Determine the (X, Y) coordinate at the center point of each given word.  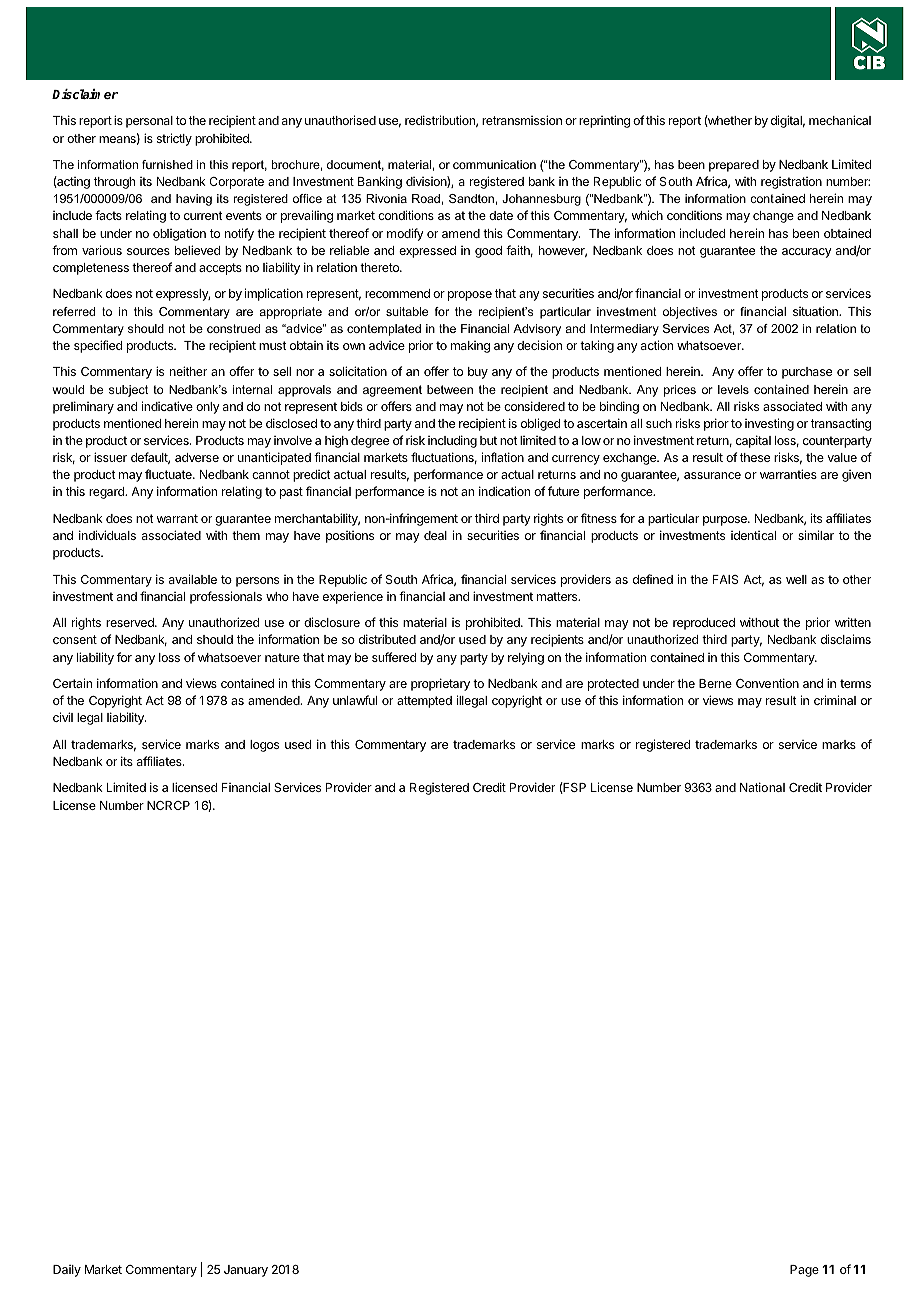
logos (264, 746)
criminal (835, 700)
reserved (131, 622)
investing (769, 424)
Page (804, 1271)
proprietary (440, 684)
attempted (424, 702)
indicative (167, 406)
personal (149, 122)
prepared (734, 166)
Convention (767, 683)
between (450, 389)
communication (494, 164)
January (246, 1271)
